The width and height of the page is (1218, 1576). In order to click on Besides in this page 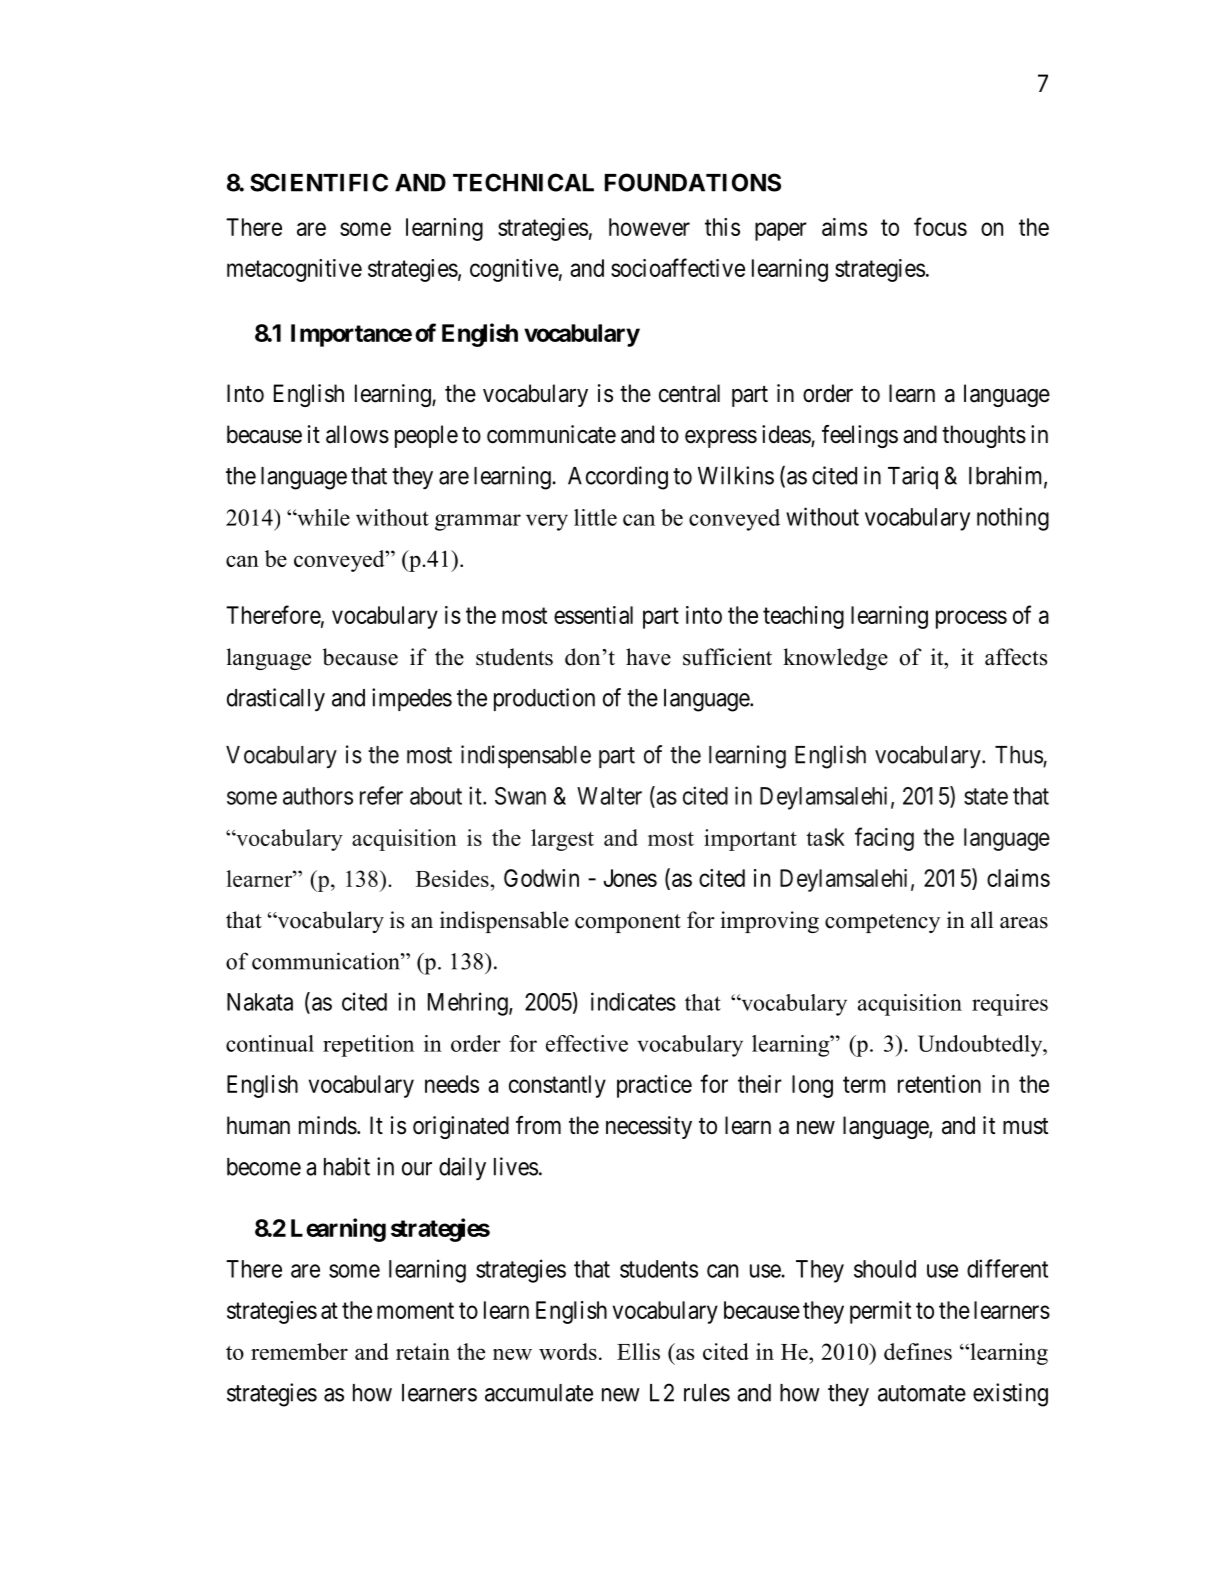, I will do `click(452, 878)`.
